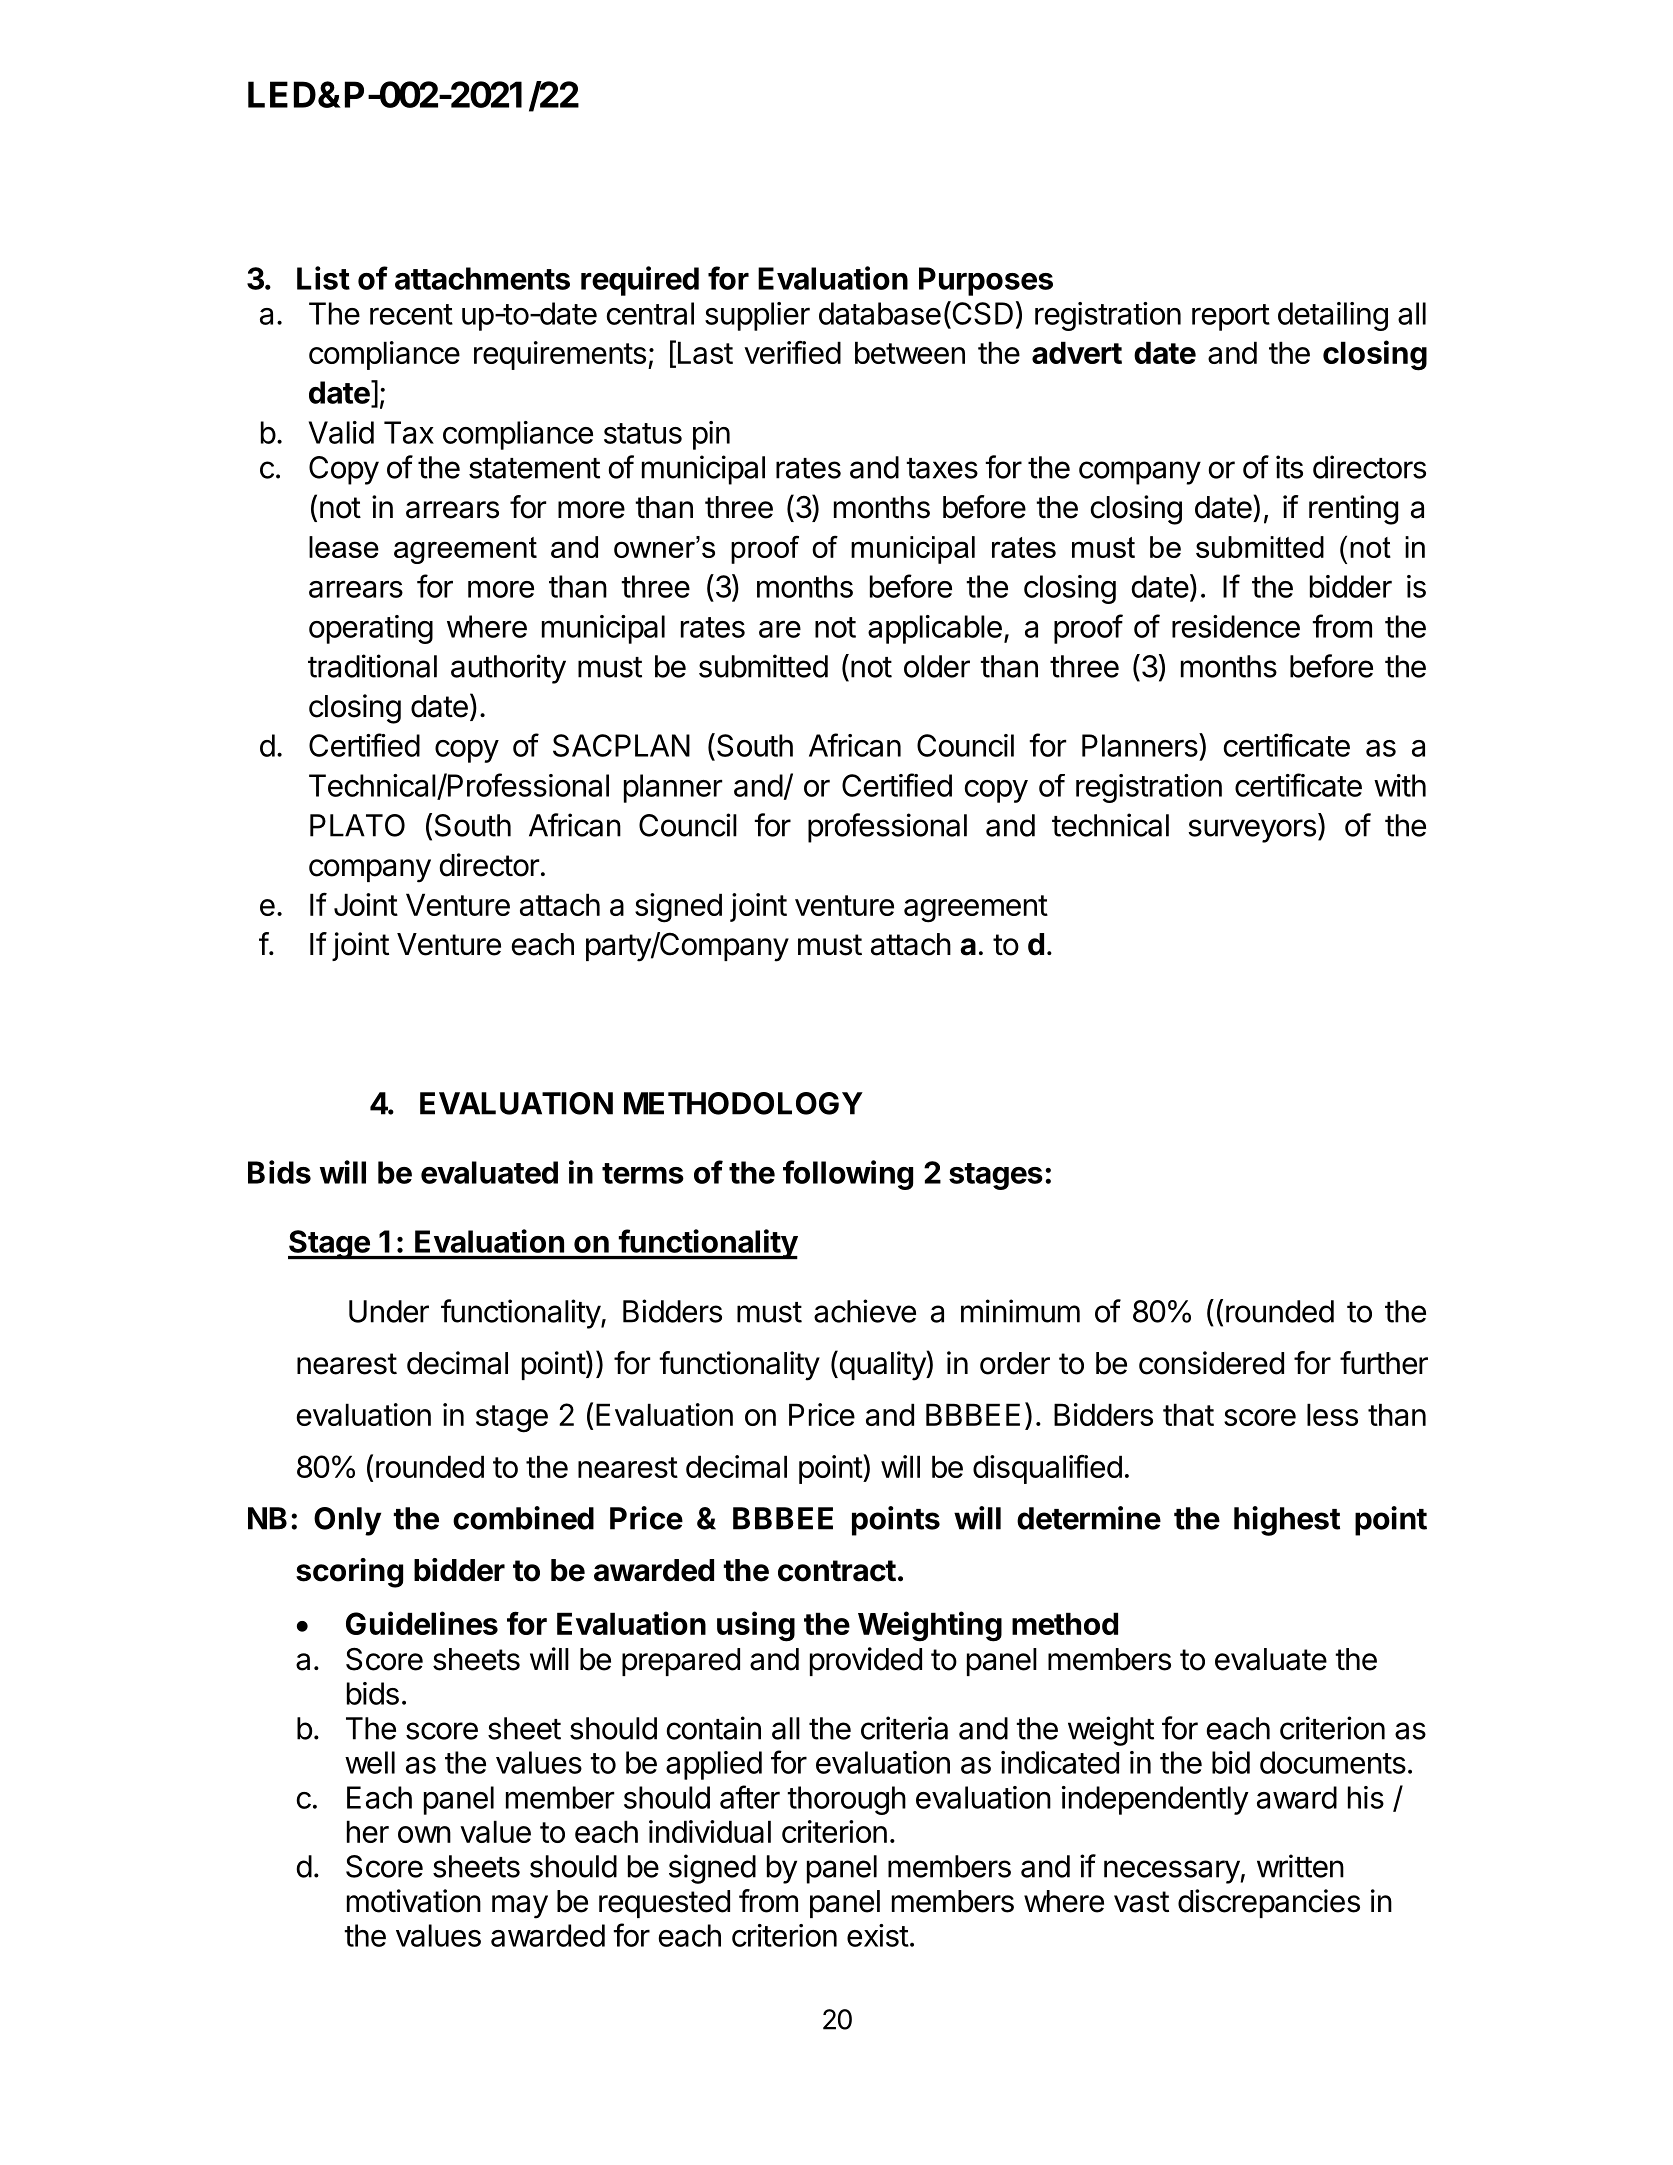 Image resolution: width=1673 pixels, height=2165 pixels. Describe the element at coordinates (1231, 317) in the page. I see `report` at that location.
